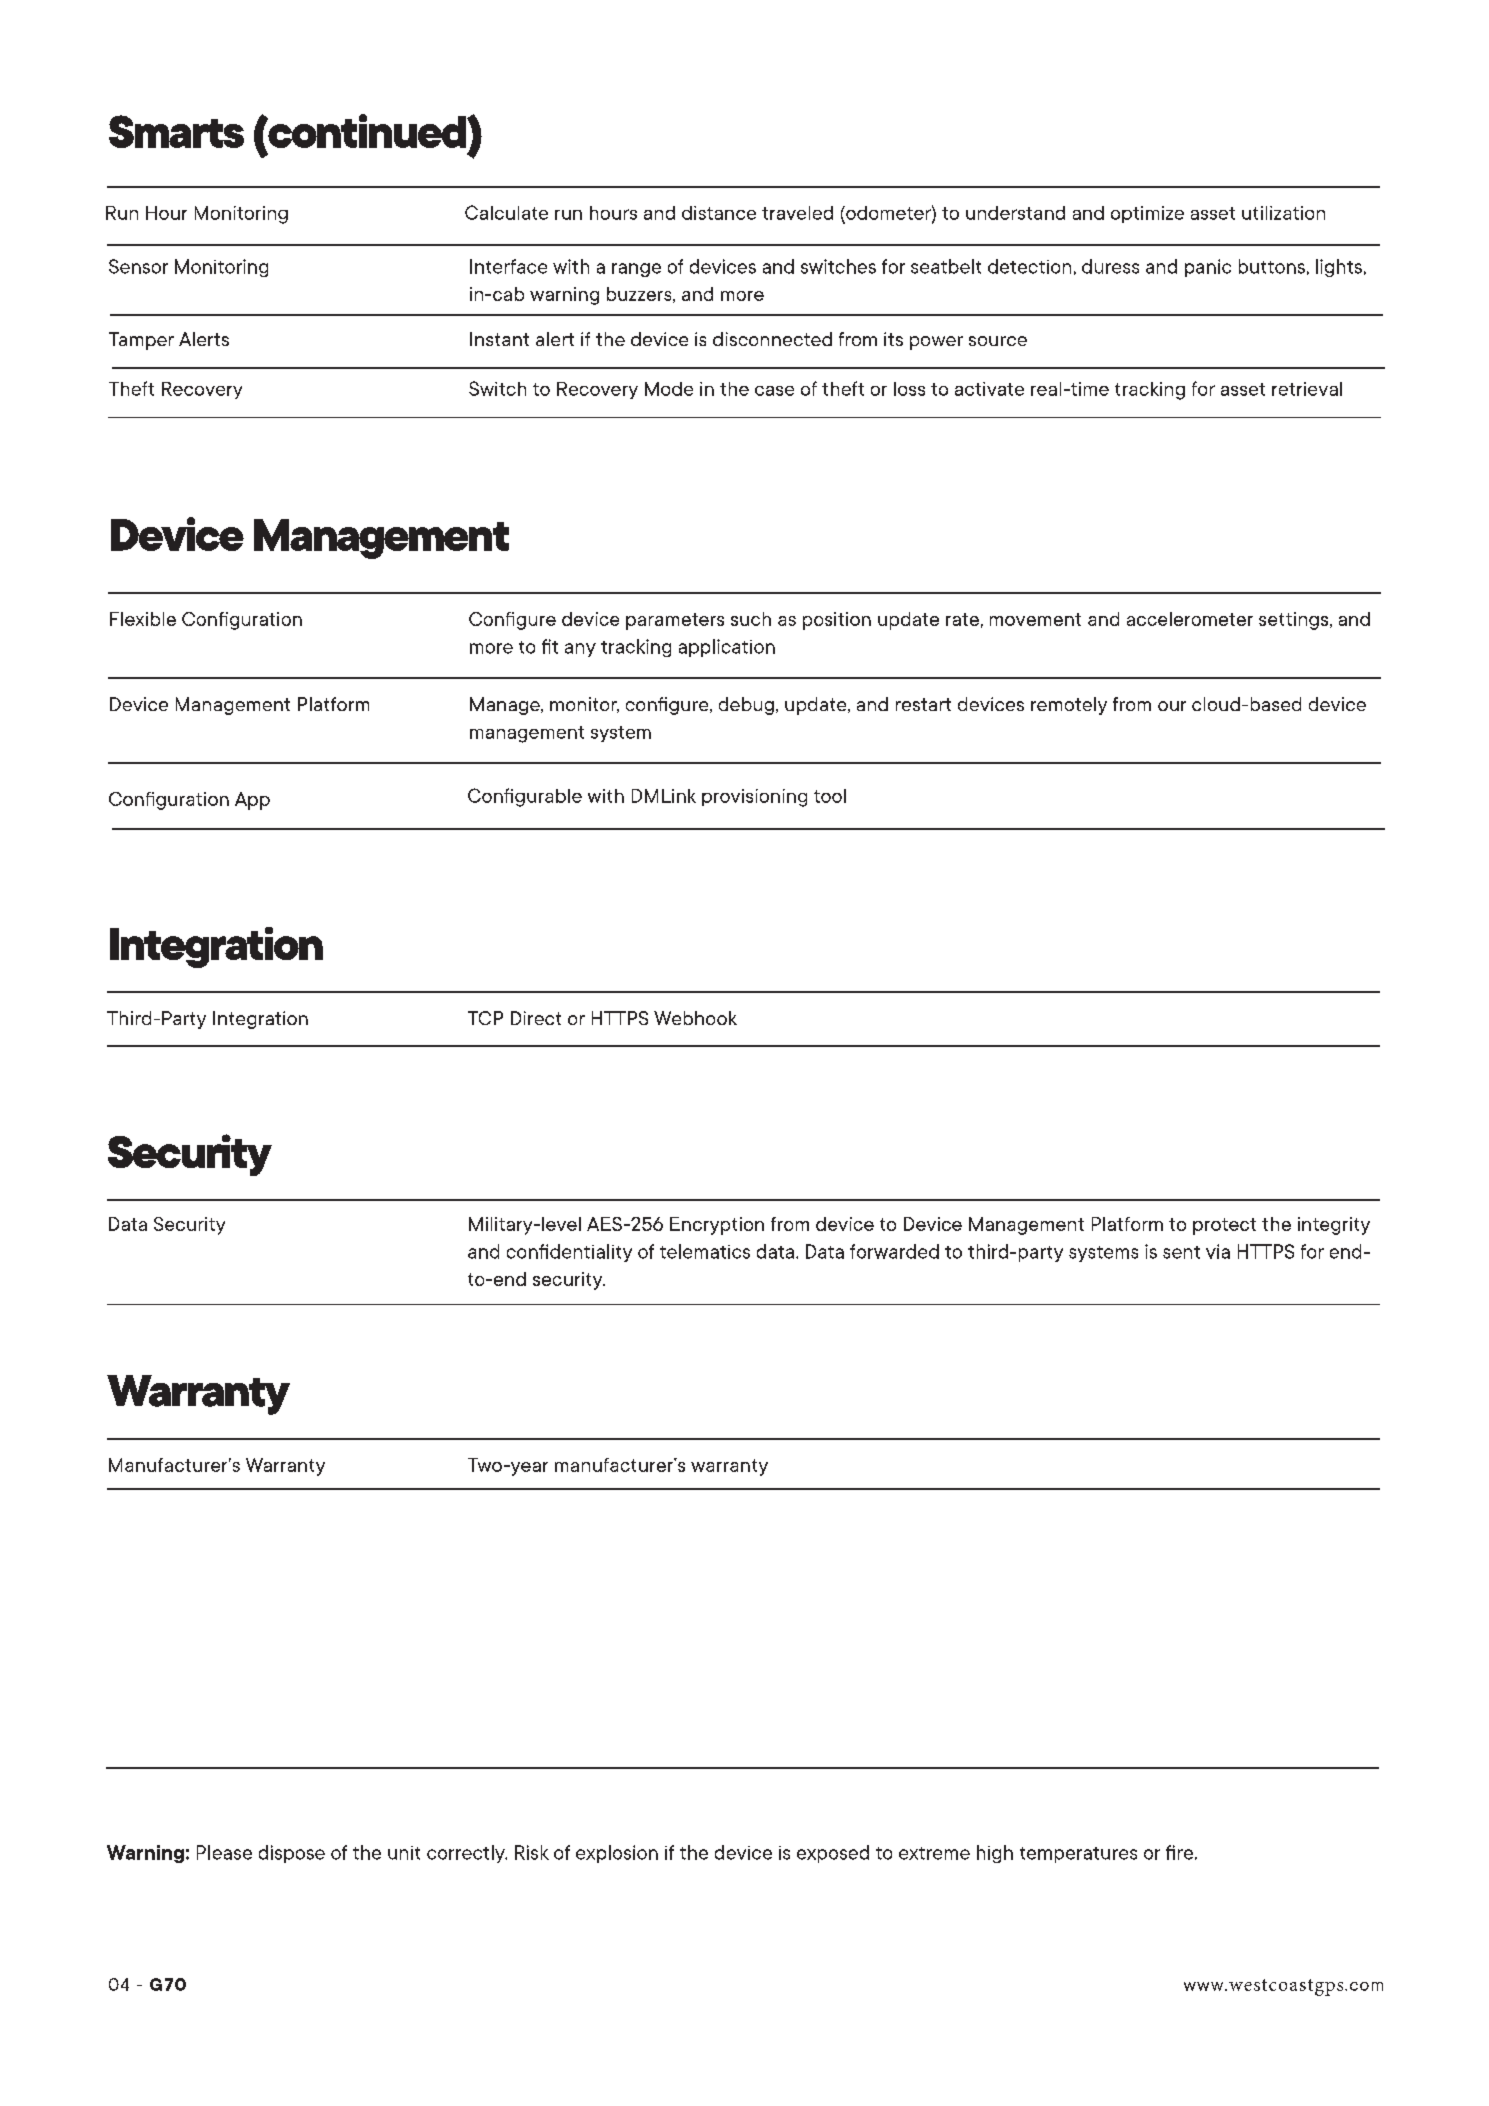  Describe the element at coordinates (143, 619) in the screenshot. I see `Flexible` at that location.
